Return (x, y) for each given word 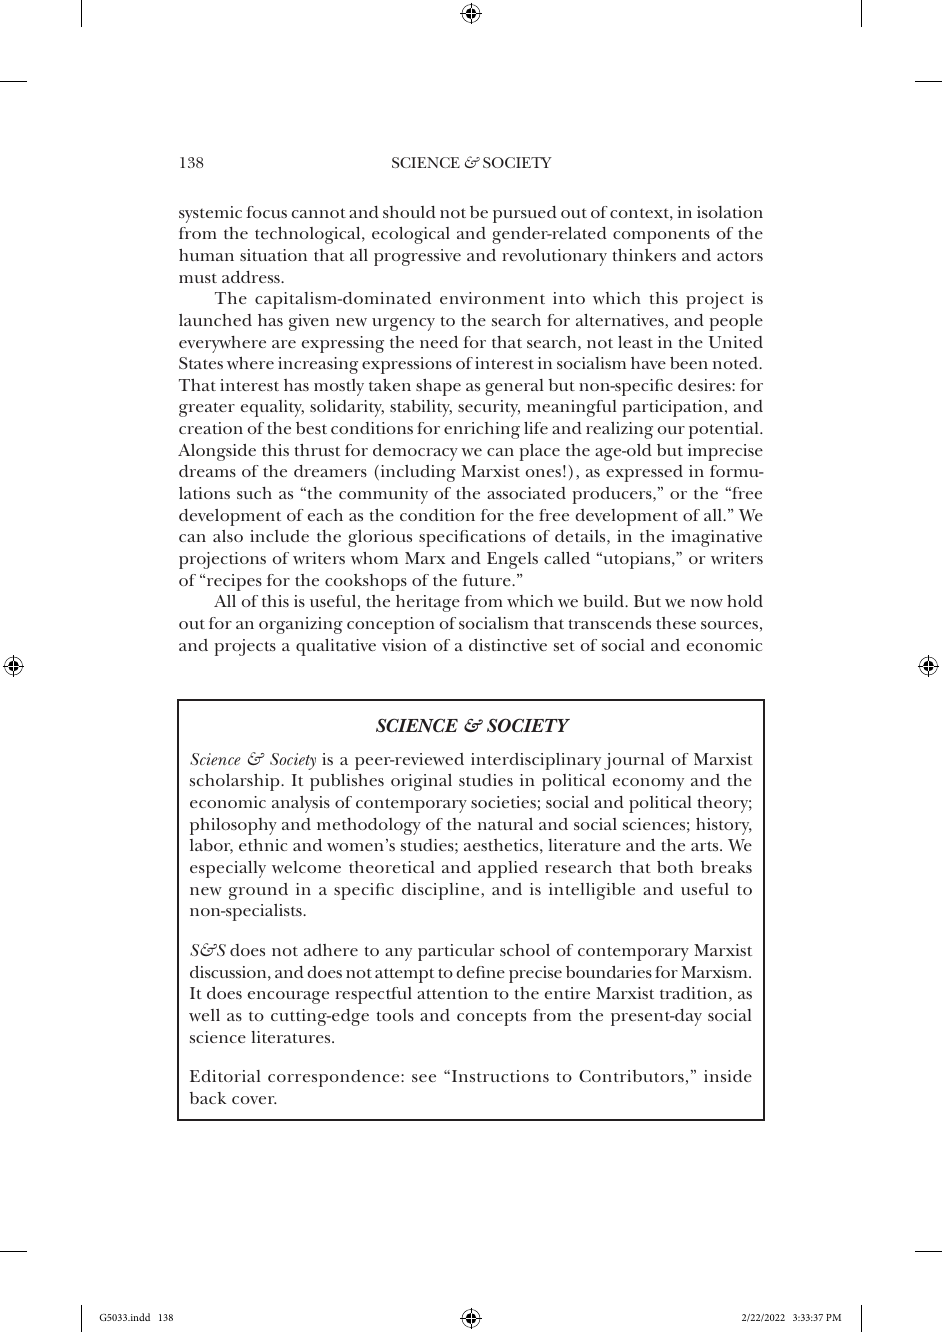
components (661, 236)
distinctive (508, 645)
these (676, 623)
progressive (417, 257)
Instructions (499, 1076)
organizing (301, 625)
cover (254, 1100)
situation (273, 255)
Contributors (631, 1076)
